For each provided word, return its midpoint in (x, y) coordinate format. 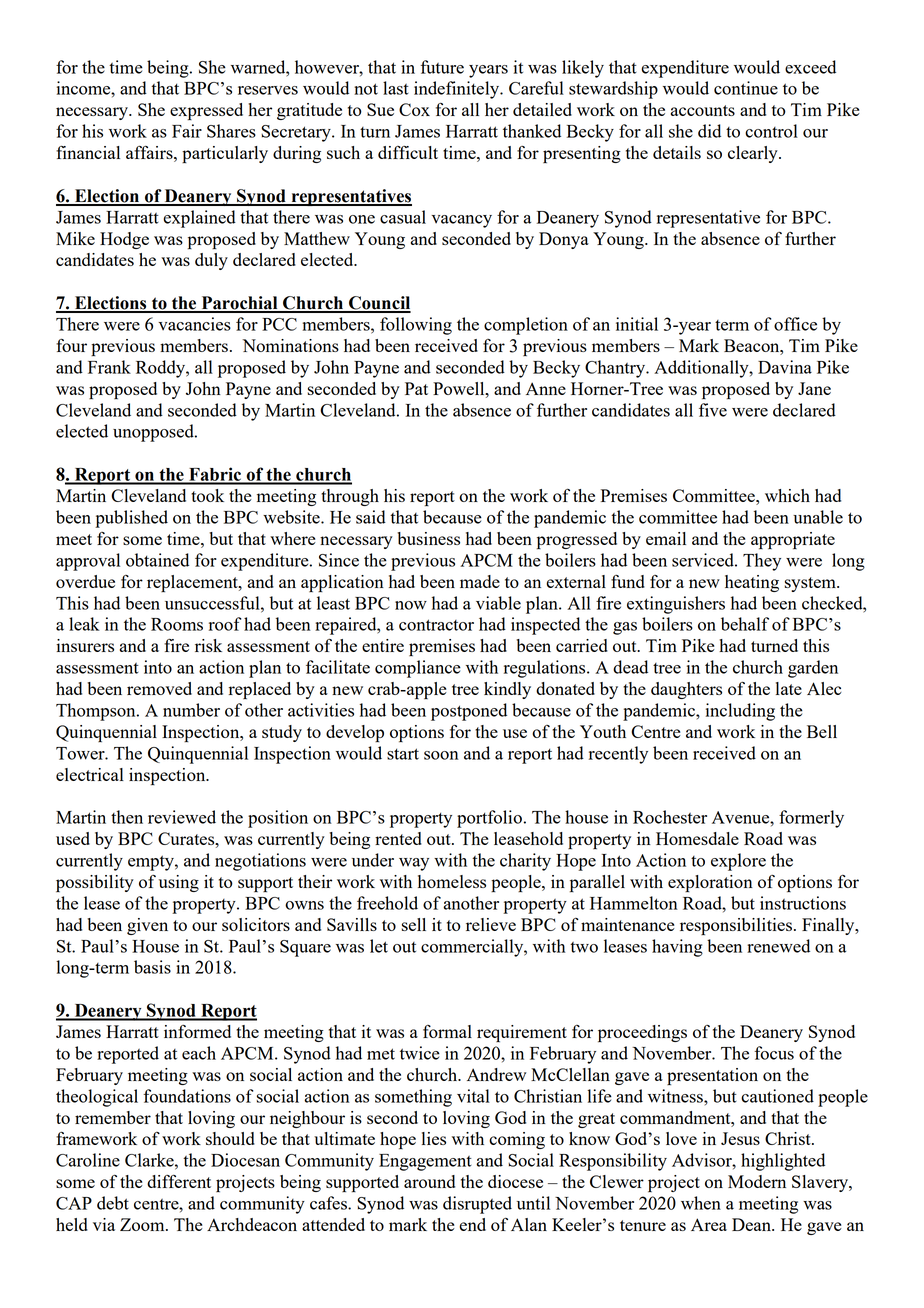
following (416, 326)
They (762, 562)
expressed (206, 111)
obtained (157, 560)
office (795, 324)
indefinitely (458, 90)
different (179, 1181)
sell (414, 924)
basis (152, 967)
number (191, 710)
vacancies (194, 324)
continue (746, 88)
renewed (778, 946)
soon (441, 755)
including (740, 712)
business (428, 538)
